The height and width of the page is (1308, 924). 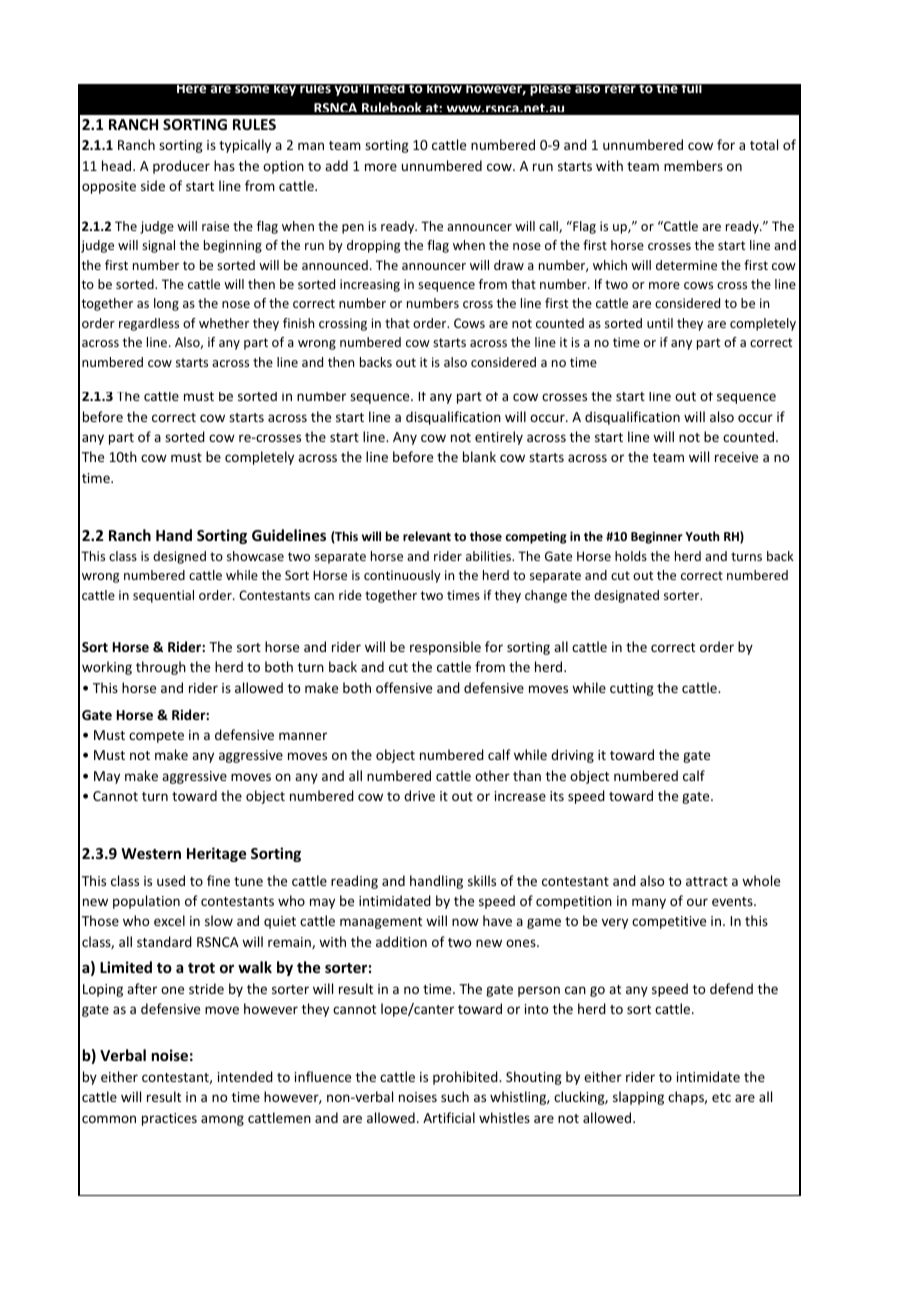 What do you see at coordinates (353, 229) in the page?
I see `pen` at bounding box center [353, 229].
